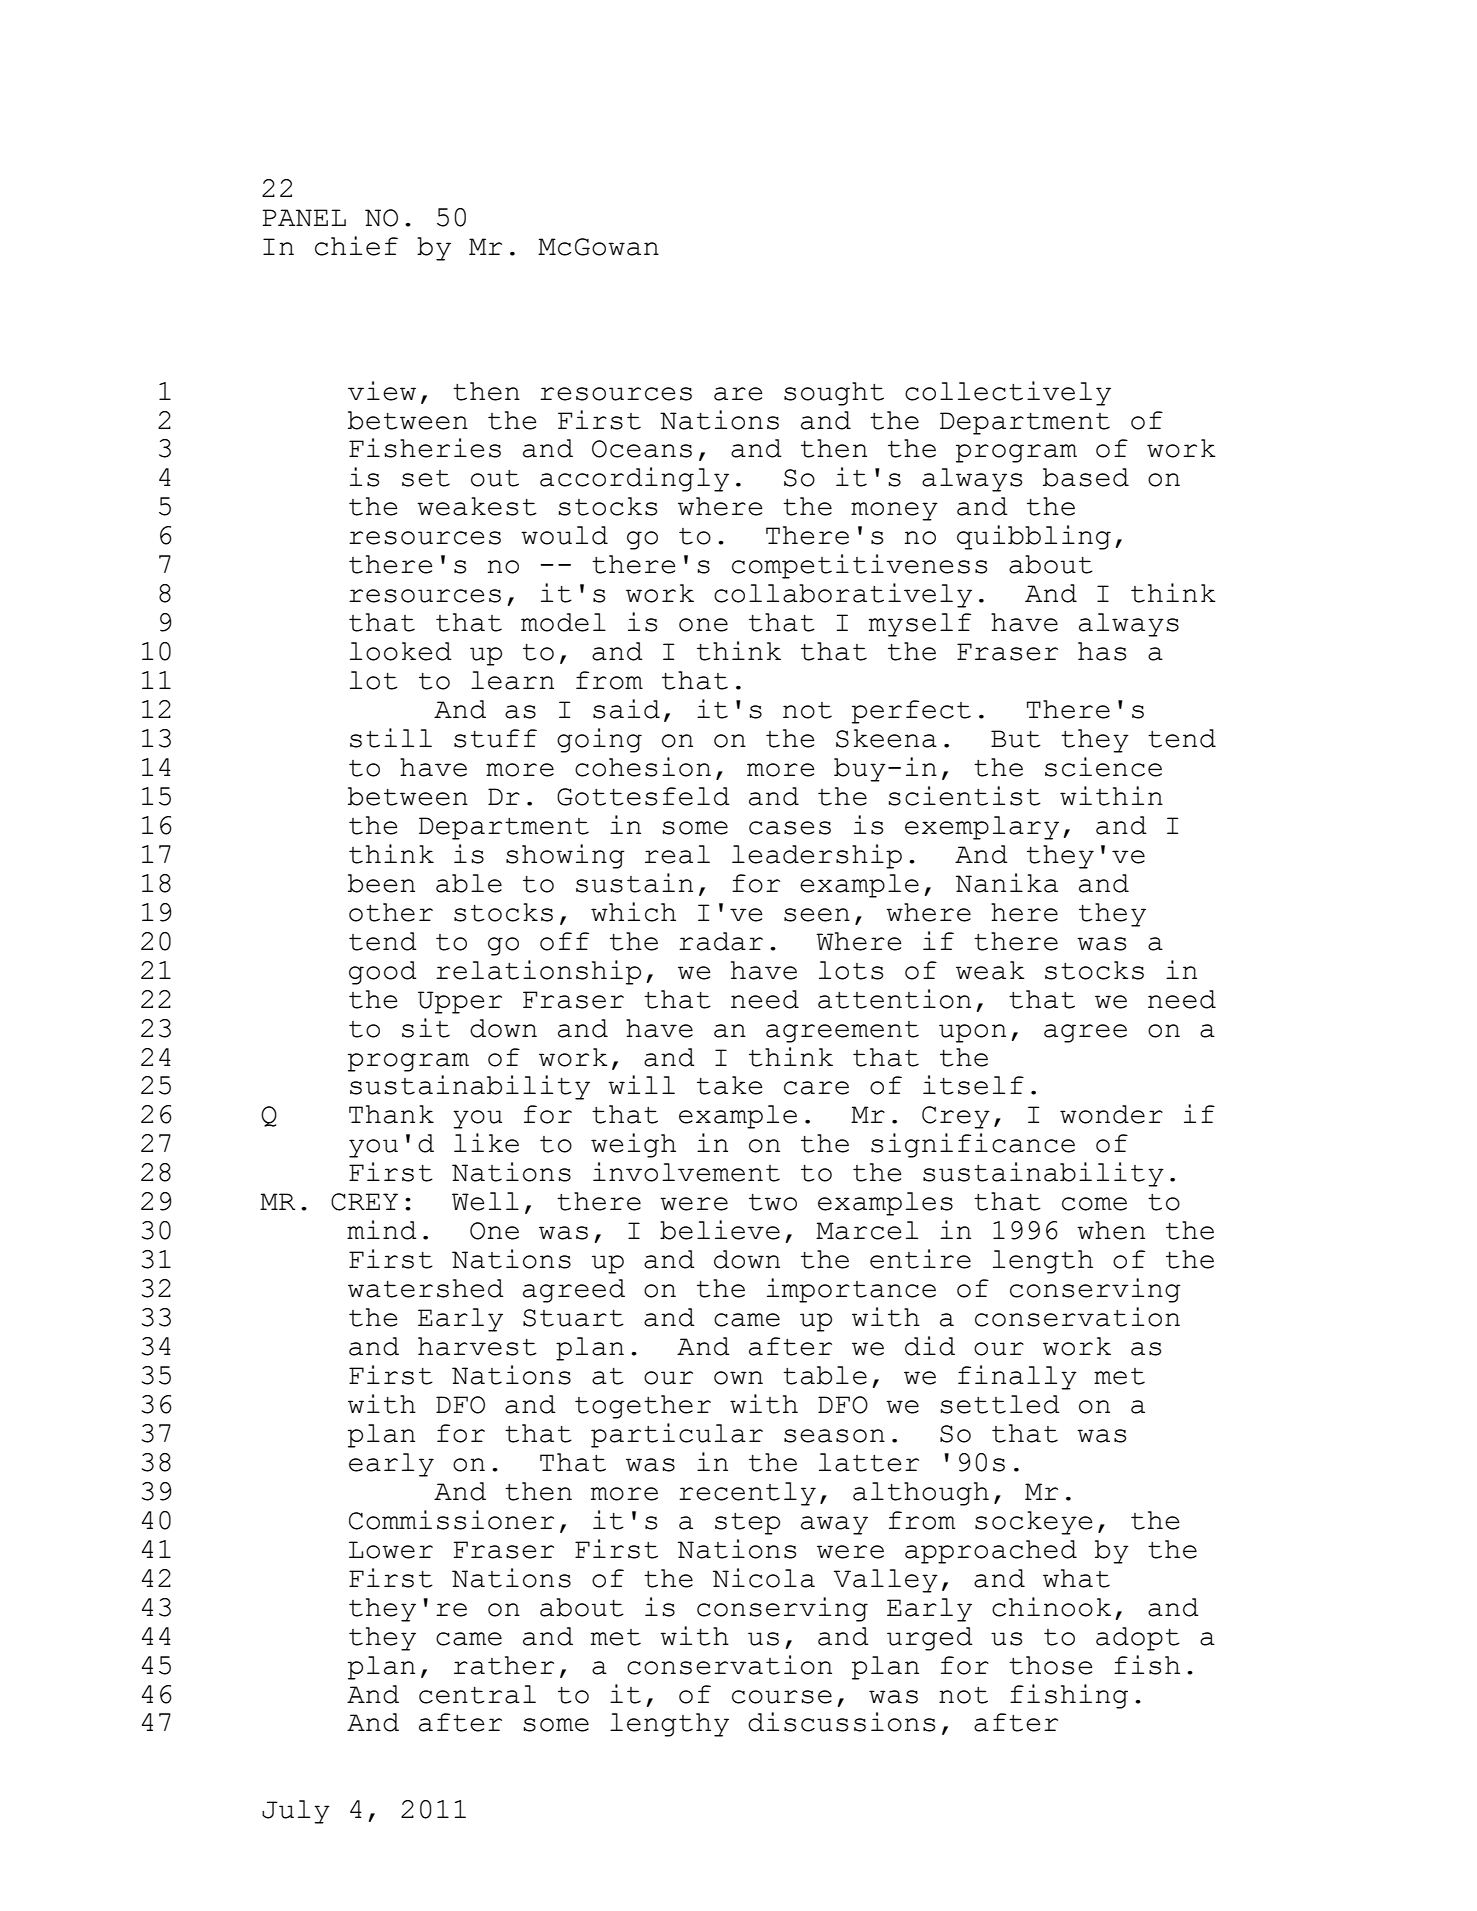  I want to click on sought, so click(834, 394).
